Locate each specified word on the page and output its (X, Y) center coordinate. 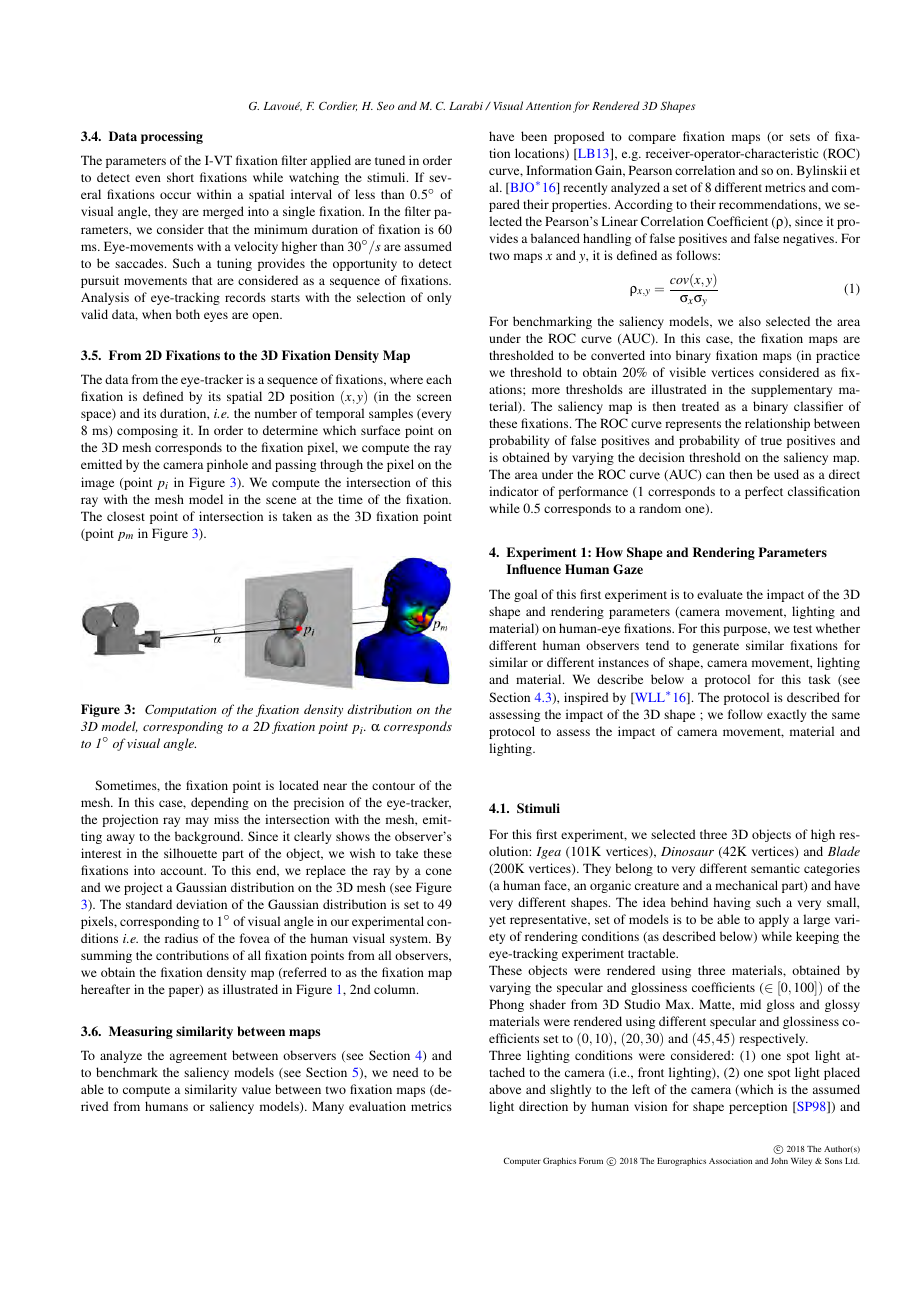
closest (126, 516)
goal (525, 595)
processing (172, 137)
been (534, 136)
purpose (746, 631)
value (256, 1089)
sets (800, 137)
